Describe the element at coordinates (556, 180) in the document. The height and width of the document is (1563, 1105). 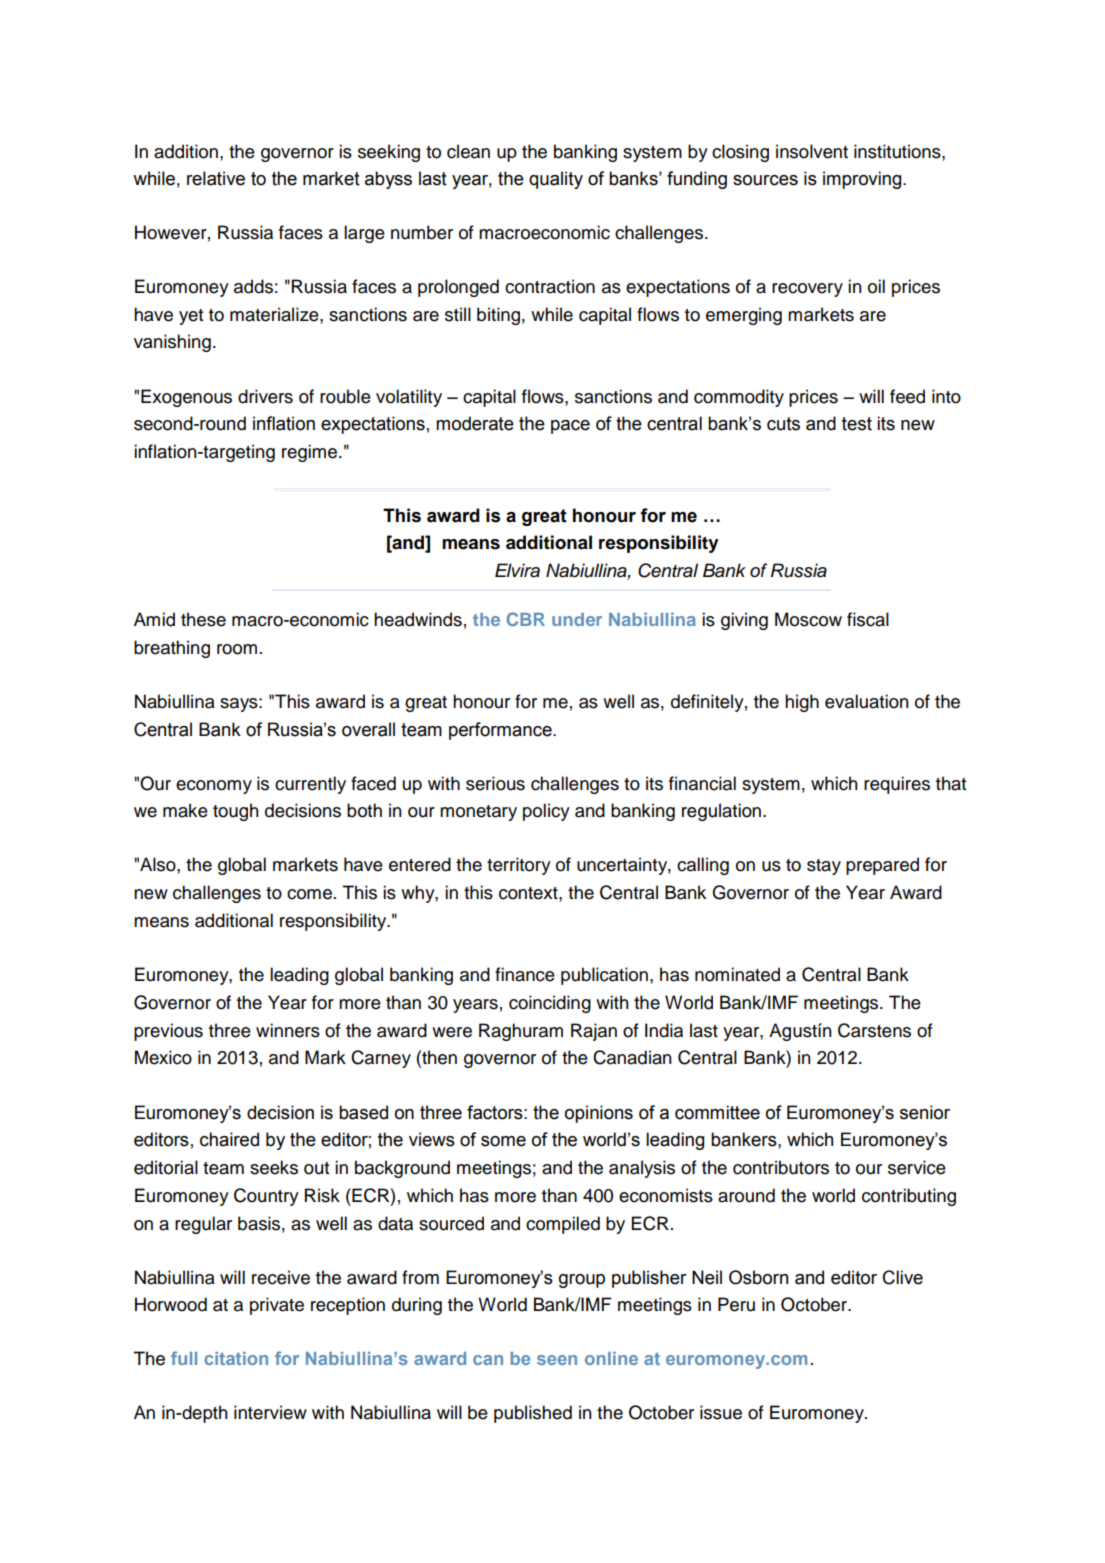
I see `quality` at that location.
